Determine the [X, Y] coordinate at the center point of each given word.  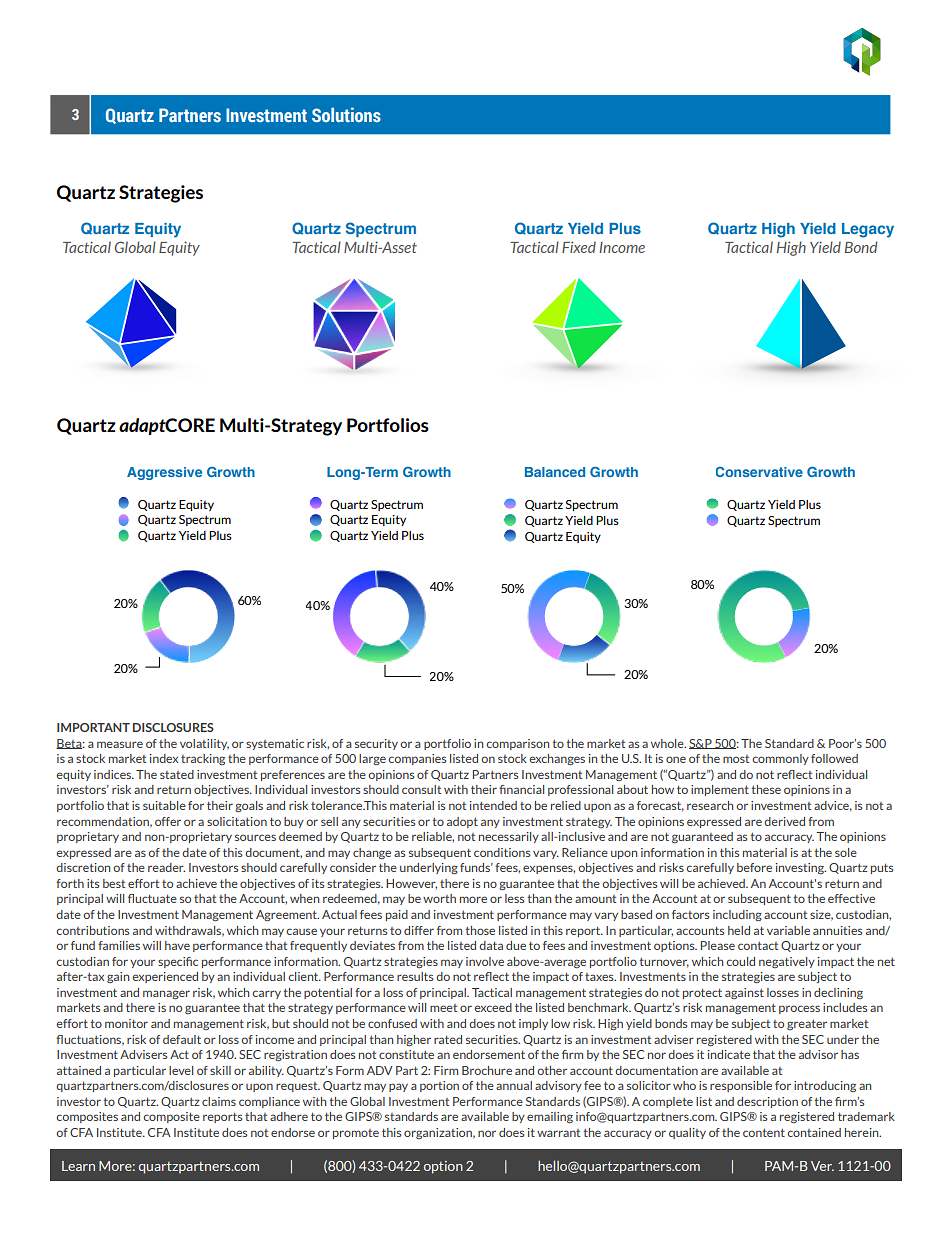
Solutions [346, 114]
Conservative [759, 472]
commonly [780, 759]
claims [219, 1101]
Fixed [579, 247]
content [764, 1133]
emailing [550, 1117]
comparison [517, 744]
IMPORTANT [93, 727]
